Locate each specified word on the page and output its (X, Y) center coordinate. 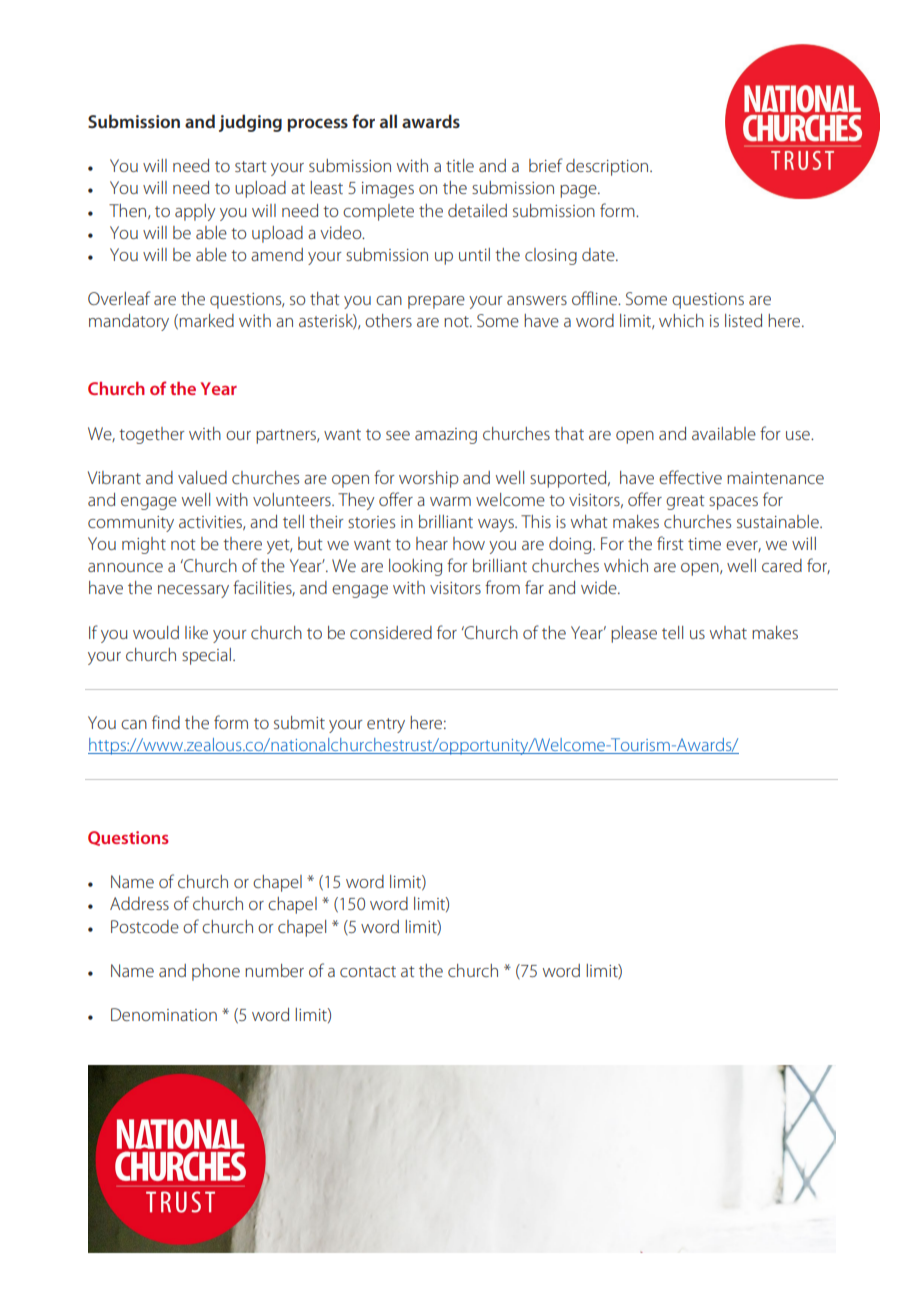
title (460, 165)
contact (368, 971)
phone (216, 972)
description (607, 167)
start (251, 166)
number (274, 970)
